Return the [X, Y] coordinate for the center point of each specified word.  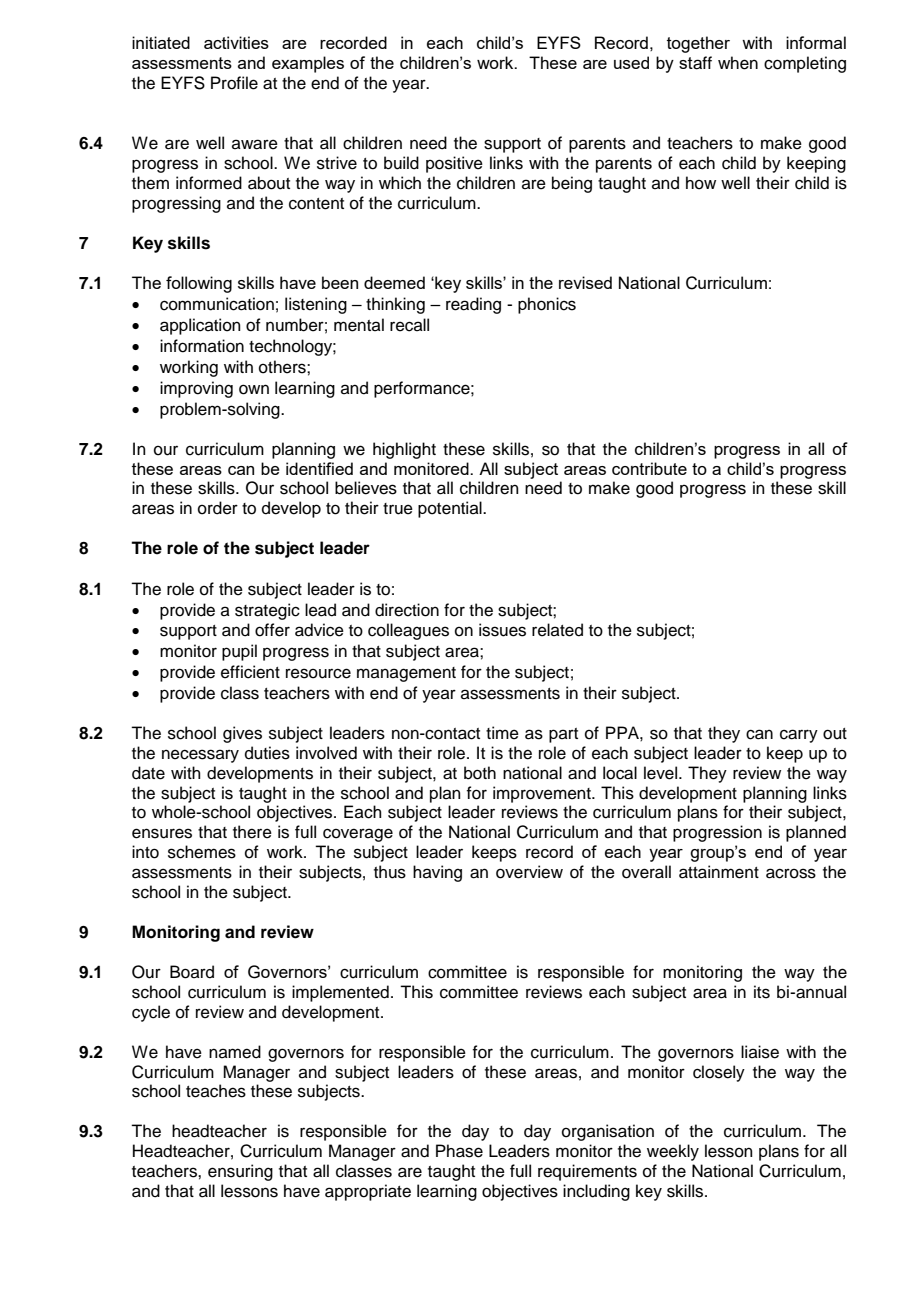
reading [473, 305]
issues [502, 630]
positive [454, 164]
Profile [234, 83]
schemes [202, 852]
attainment [719, 872]
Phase [459, 1151]
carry [799, 736]
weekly [673, 1152]
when [738, 63]
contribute [649, 468]
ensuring [240, 1172]
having [437, 873]
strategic [267, 611]
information [202, 346]
